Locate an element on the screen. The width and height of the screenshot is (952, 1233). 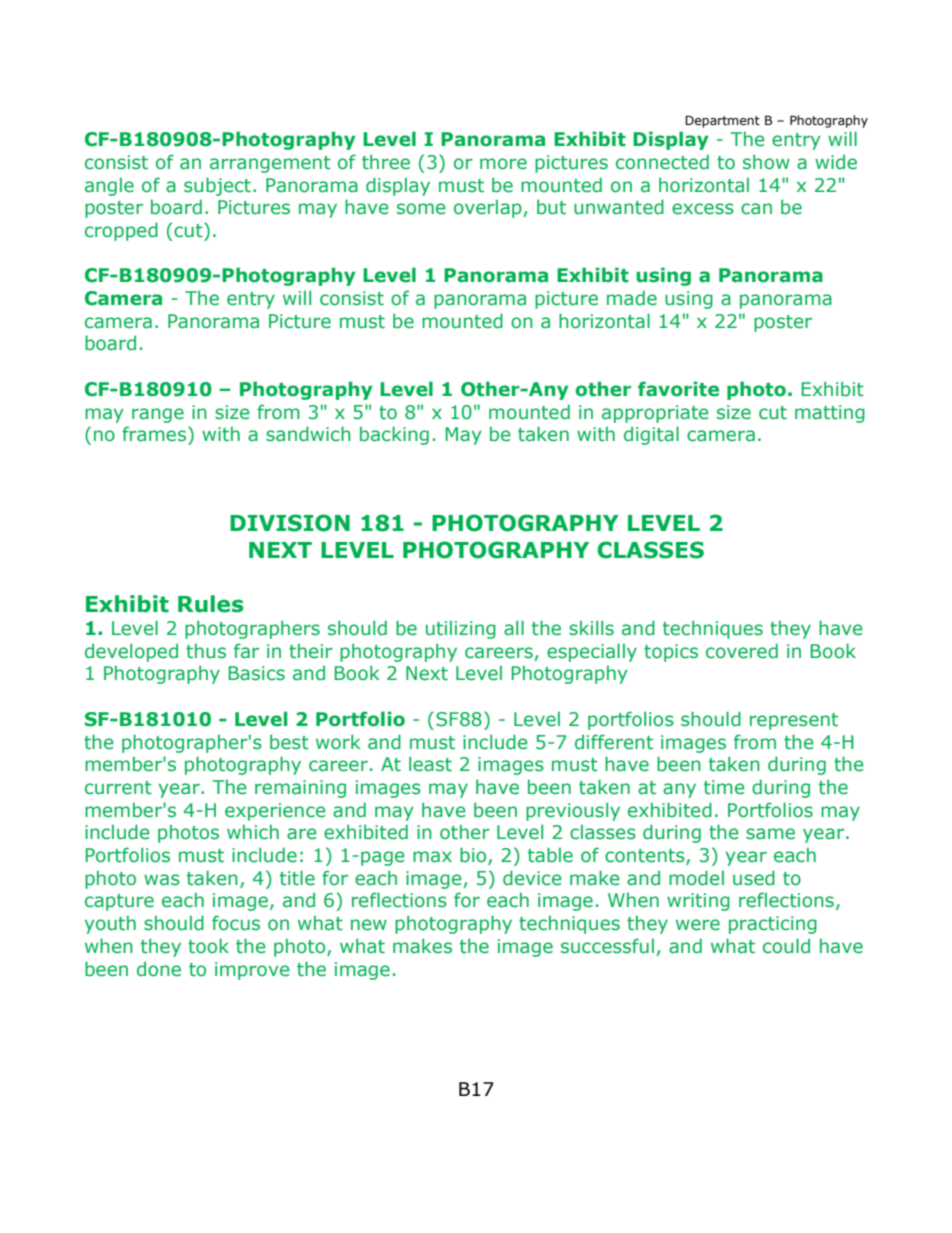
covered is located at coordinates (742, 651).
